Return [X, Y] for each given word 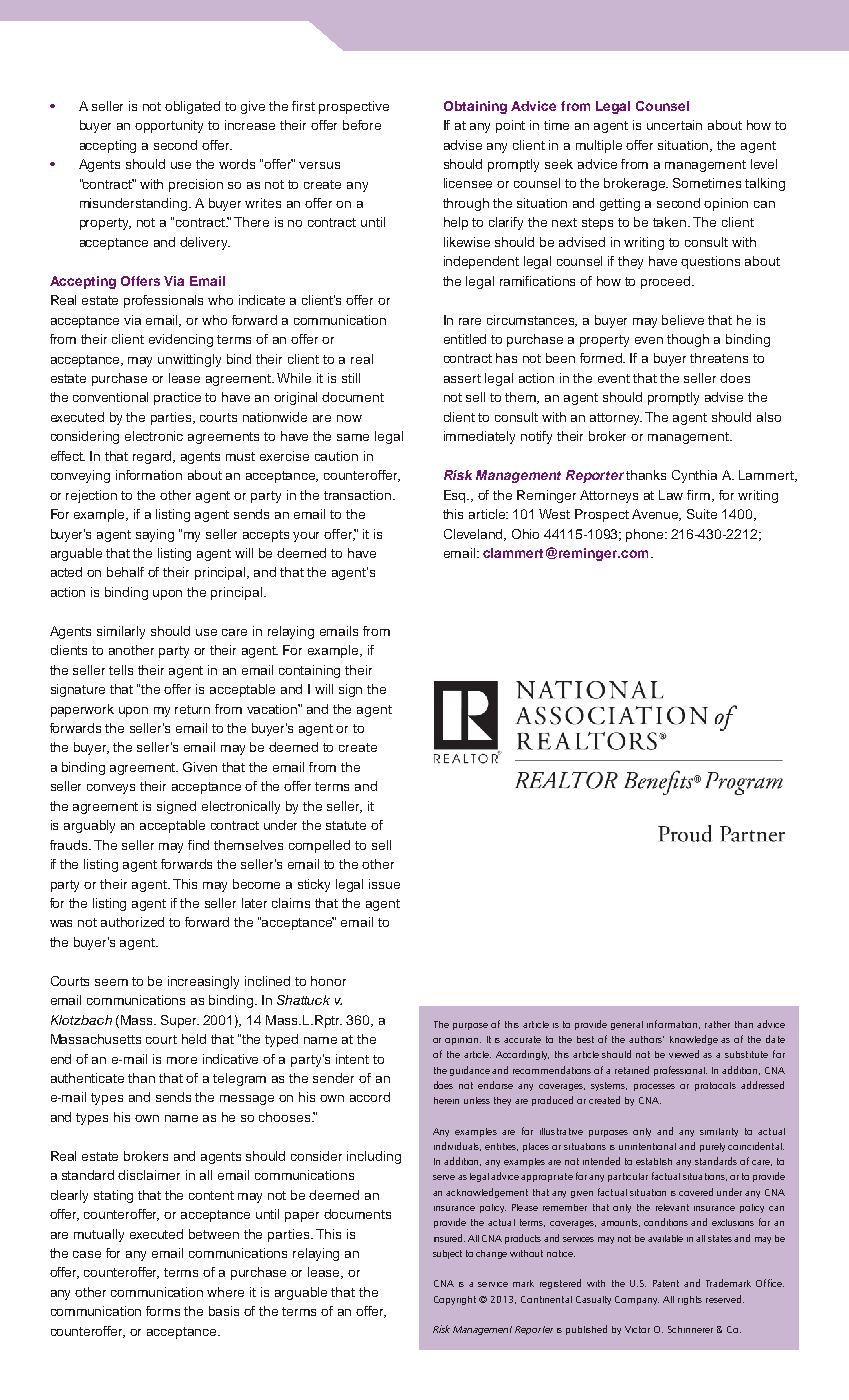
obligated [192, 107]
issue [384, 884]
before [362, 125]
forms [163, 1311]
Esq [456, 496]
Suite [702, 514]
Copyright [455, 1300]
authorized [132, 922]
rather [717, 1024]
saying [155, 535]
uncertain [674, 125]
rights [690, 1300]
